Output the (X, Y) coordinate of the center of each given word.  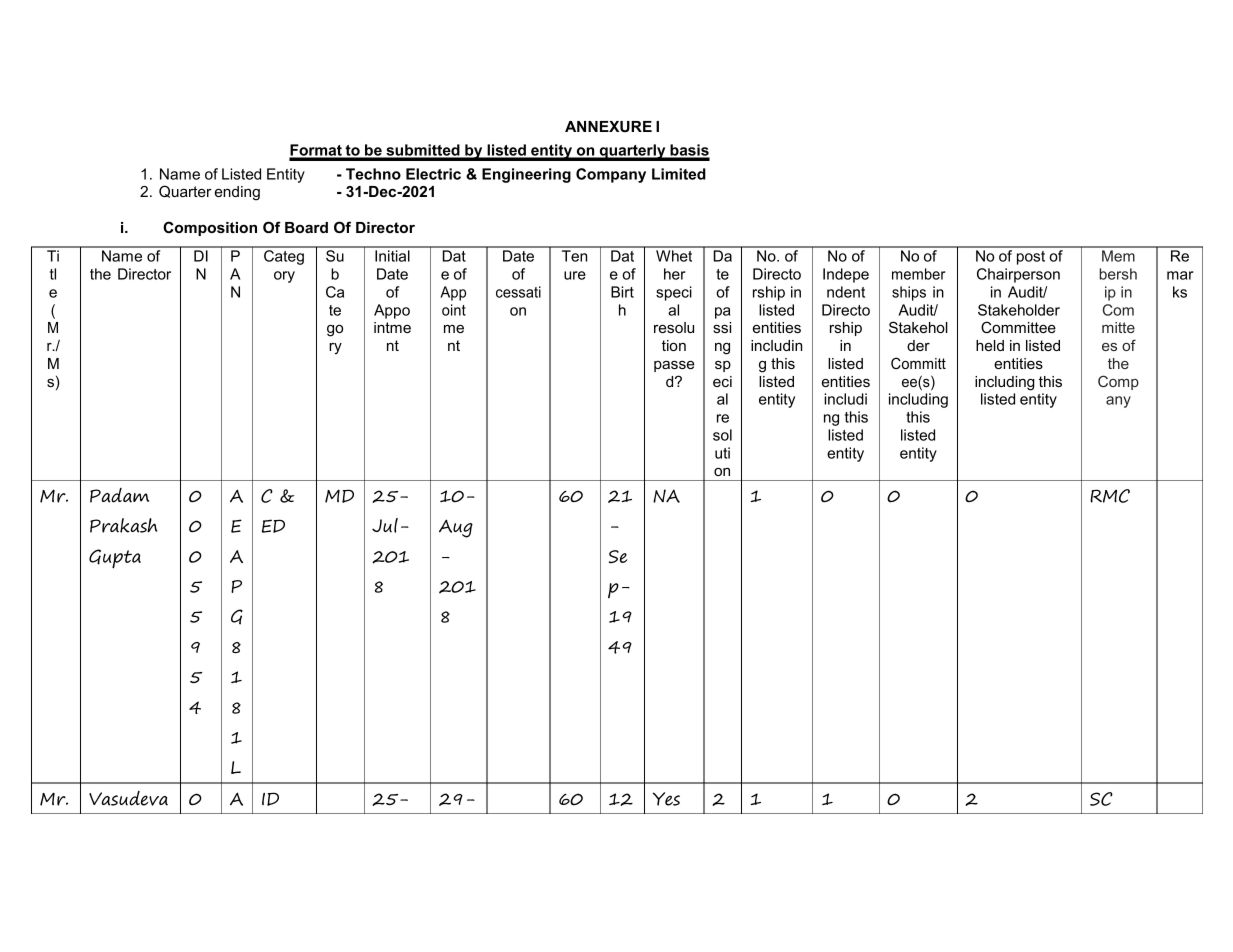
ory (284, 277)
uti (722, 453)
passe (674, 366)
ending (237, 193)
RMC (1110, 496)
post (1031, 258)
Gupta (115, 559)
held (990, 345)
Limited (679, 174)
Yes (666, 799)
